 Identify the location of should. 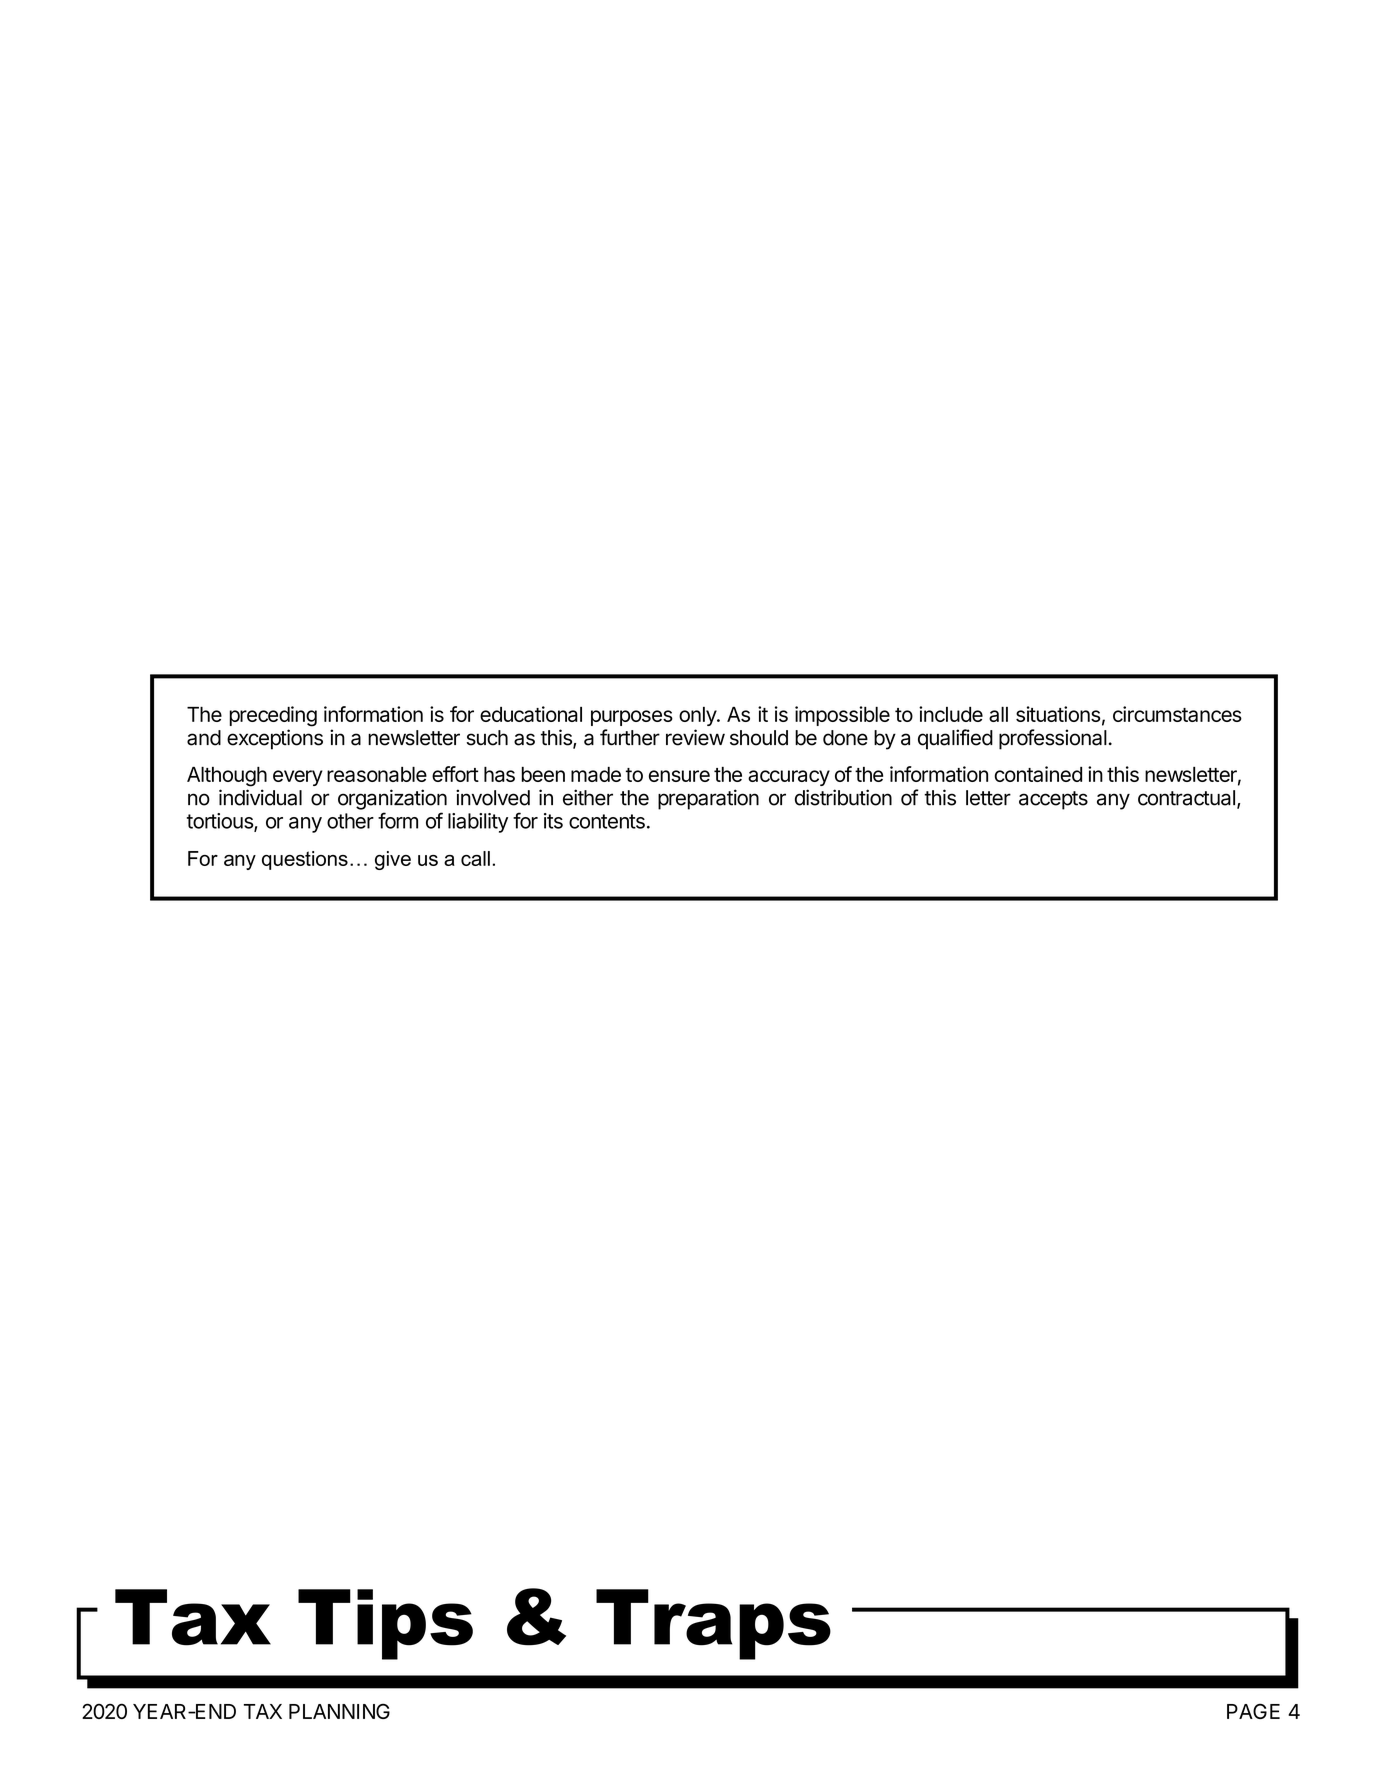
(759, 738).
